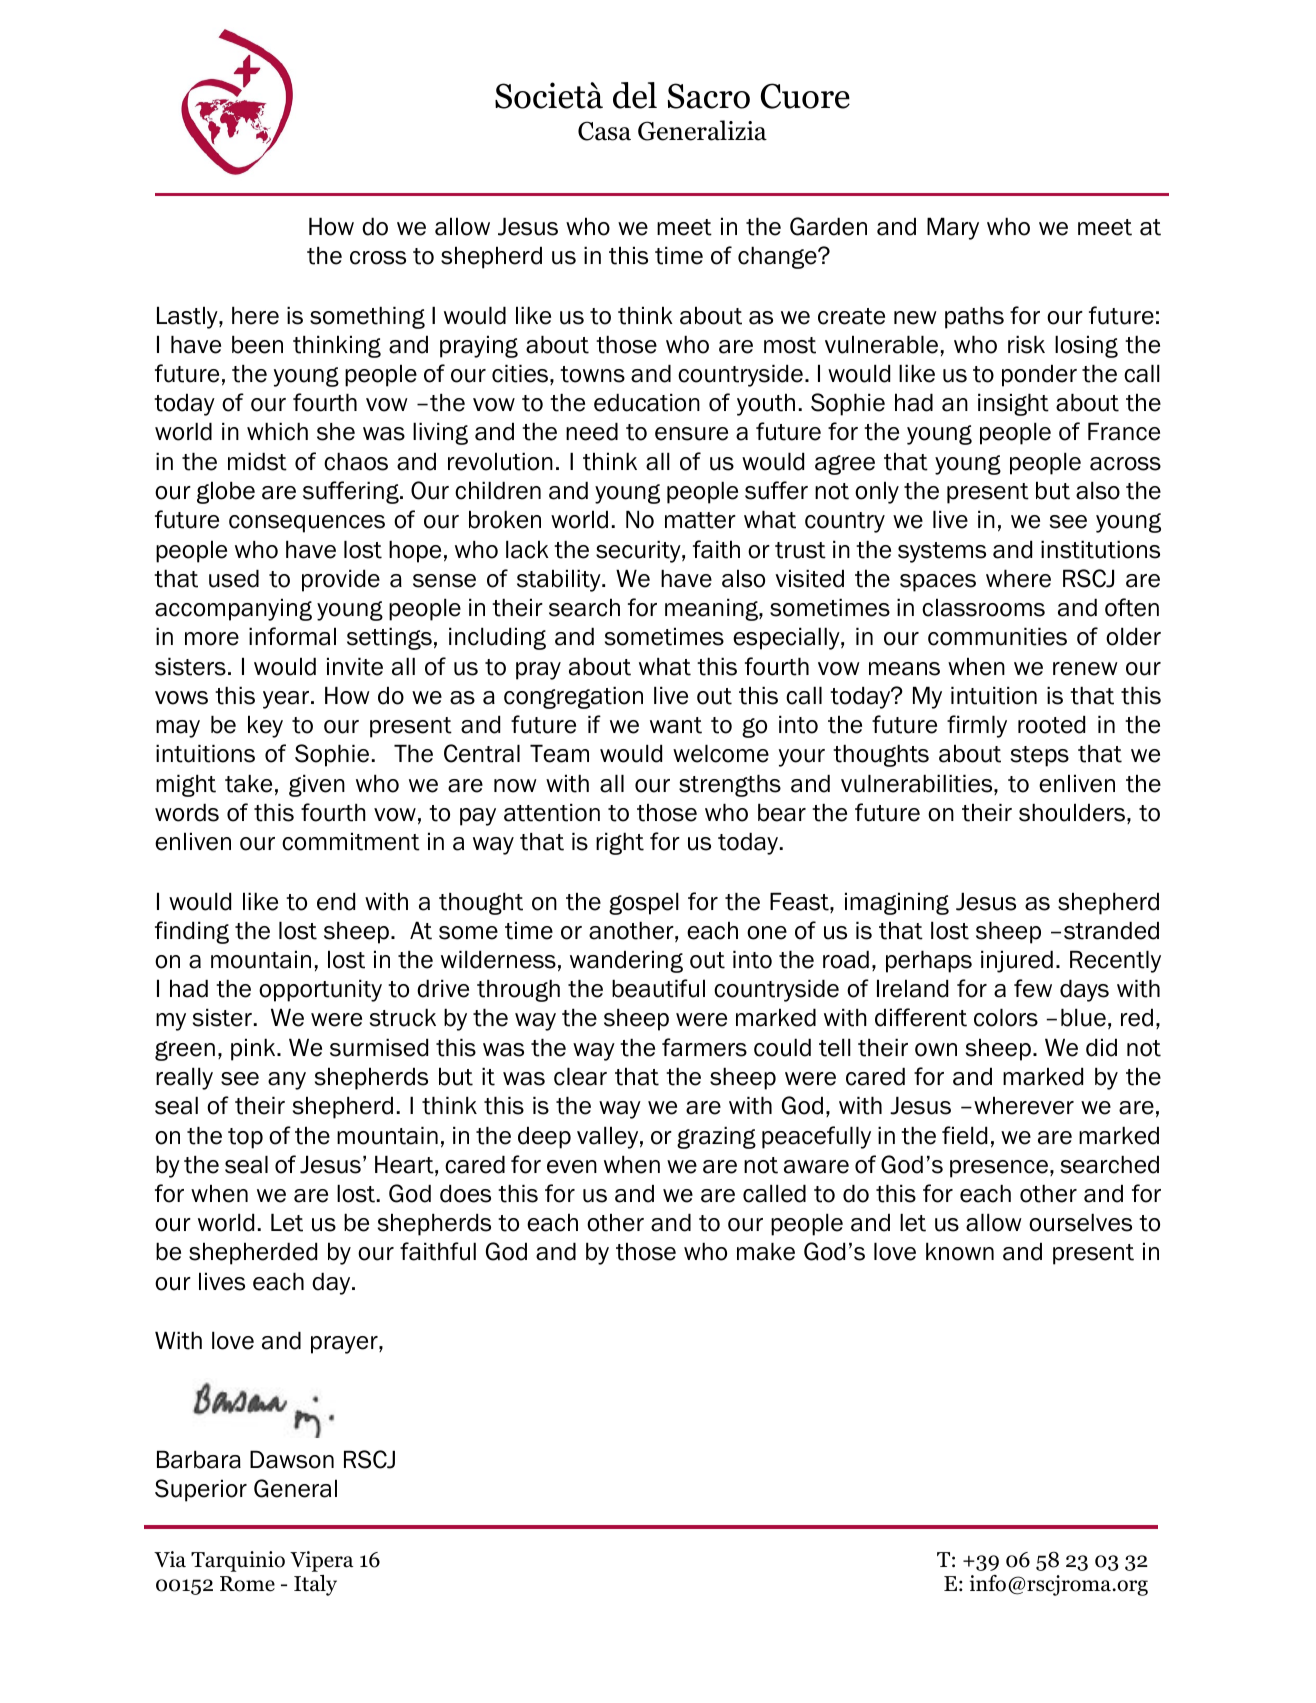 Image resolution: width=1316 pixels, height=1703 pixels. Describe the element at coordinates (999, 1169) in the screenshot. I see `presence` at that location.
